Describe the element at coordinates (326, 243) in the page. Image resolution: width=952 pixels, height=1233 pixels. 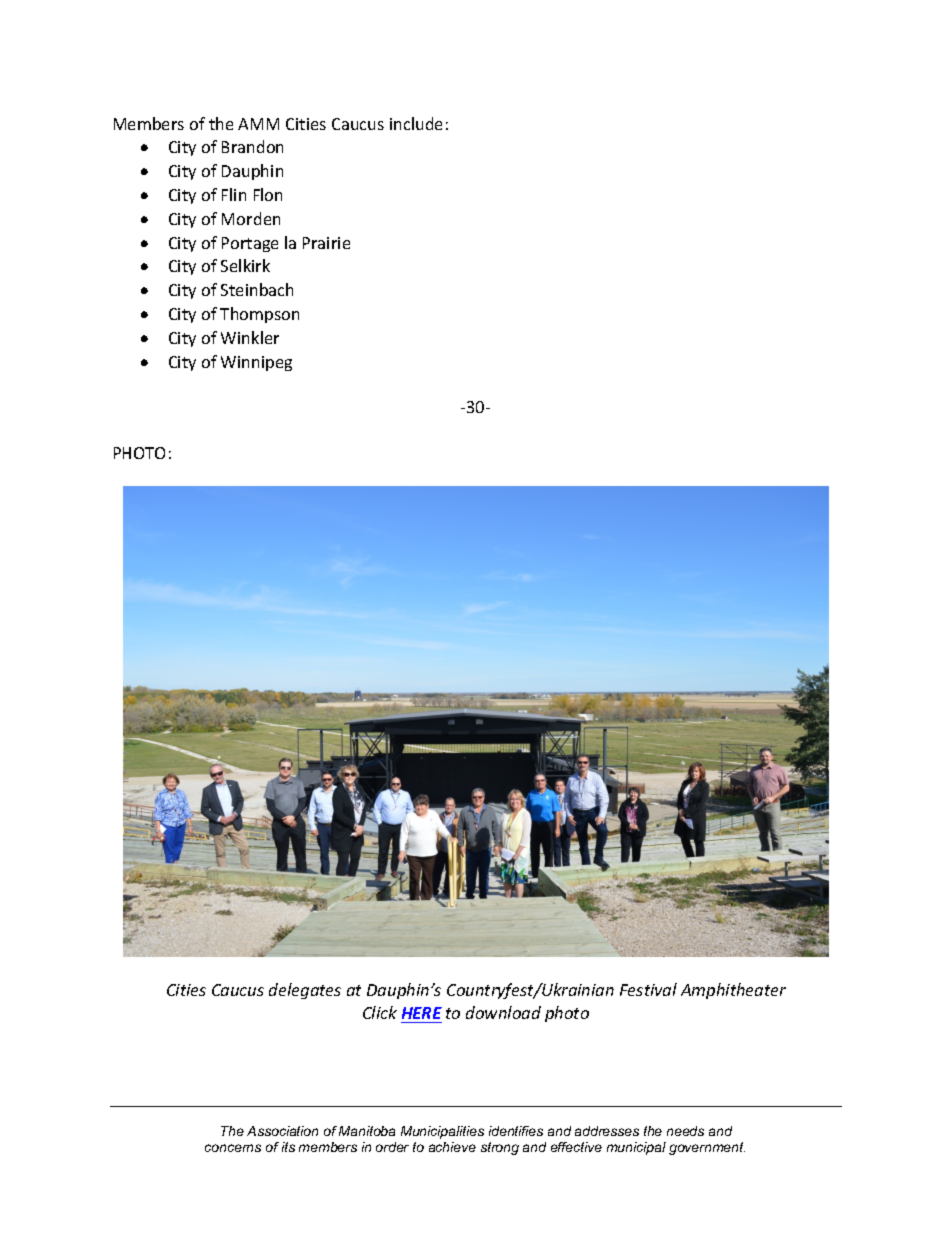
I see `Prairie` at that location.
